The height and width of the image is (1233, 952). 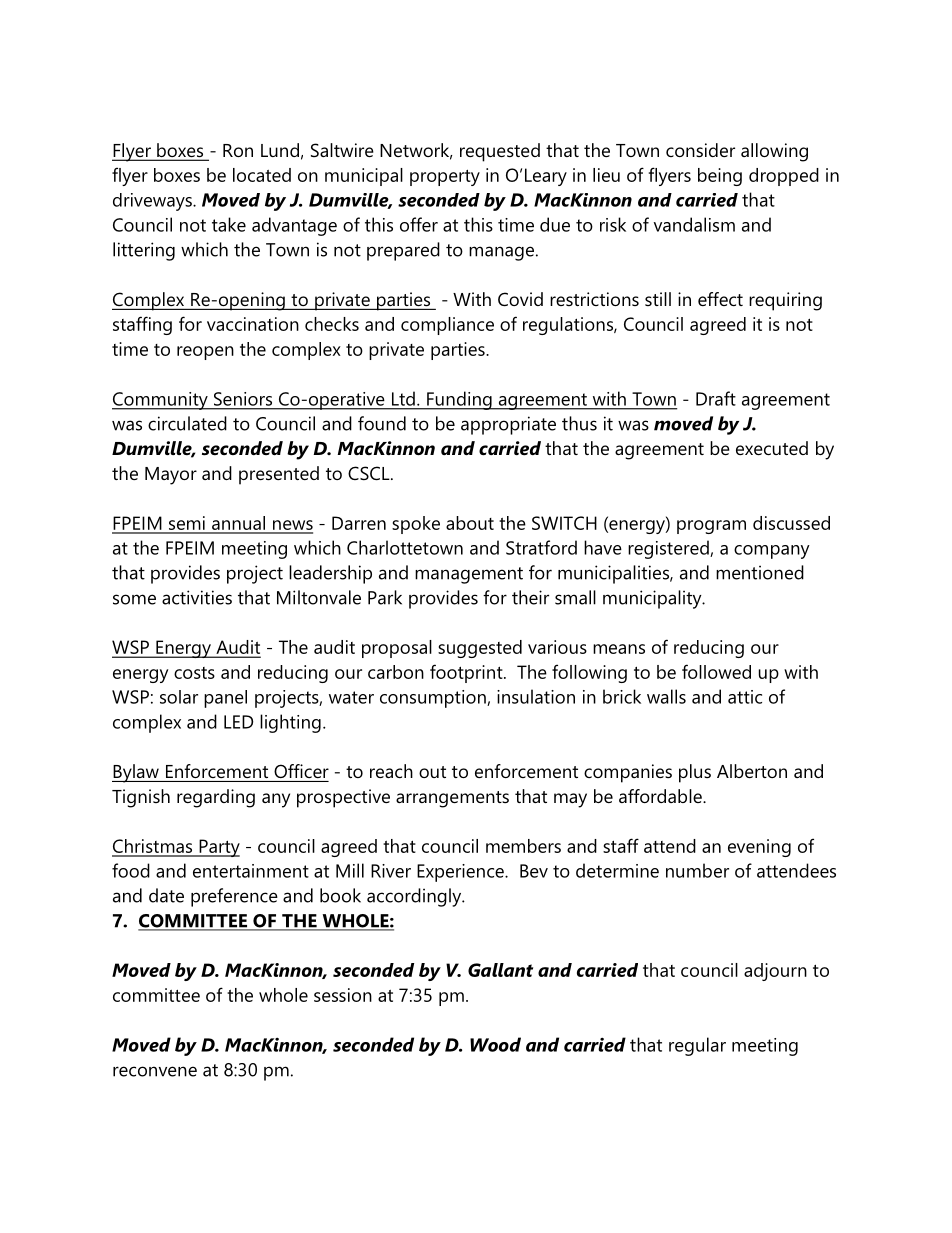 What do you see at coordinates (445, 177) in the image?
I see `property` at bounding box center [445, 177].
